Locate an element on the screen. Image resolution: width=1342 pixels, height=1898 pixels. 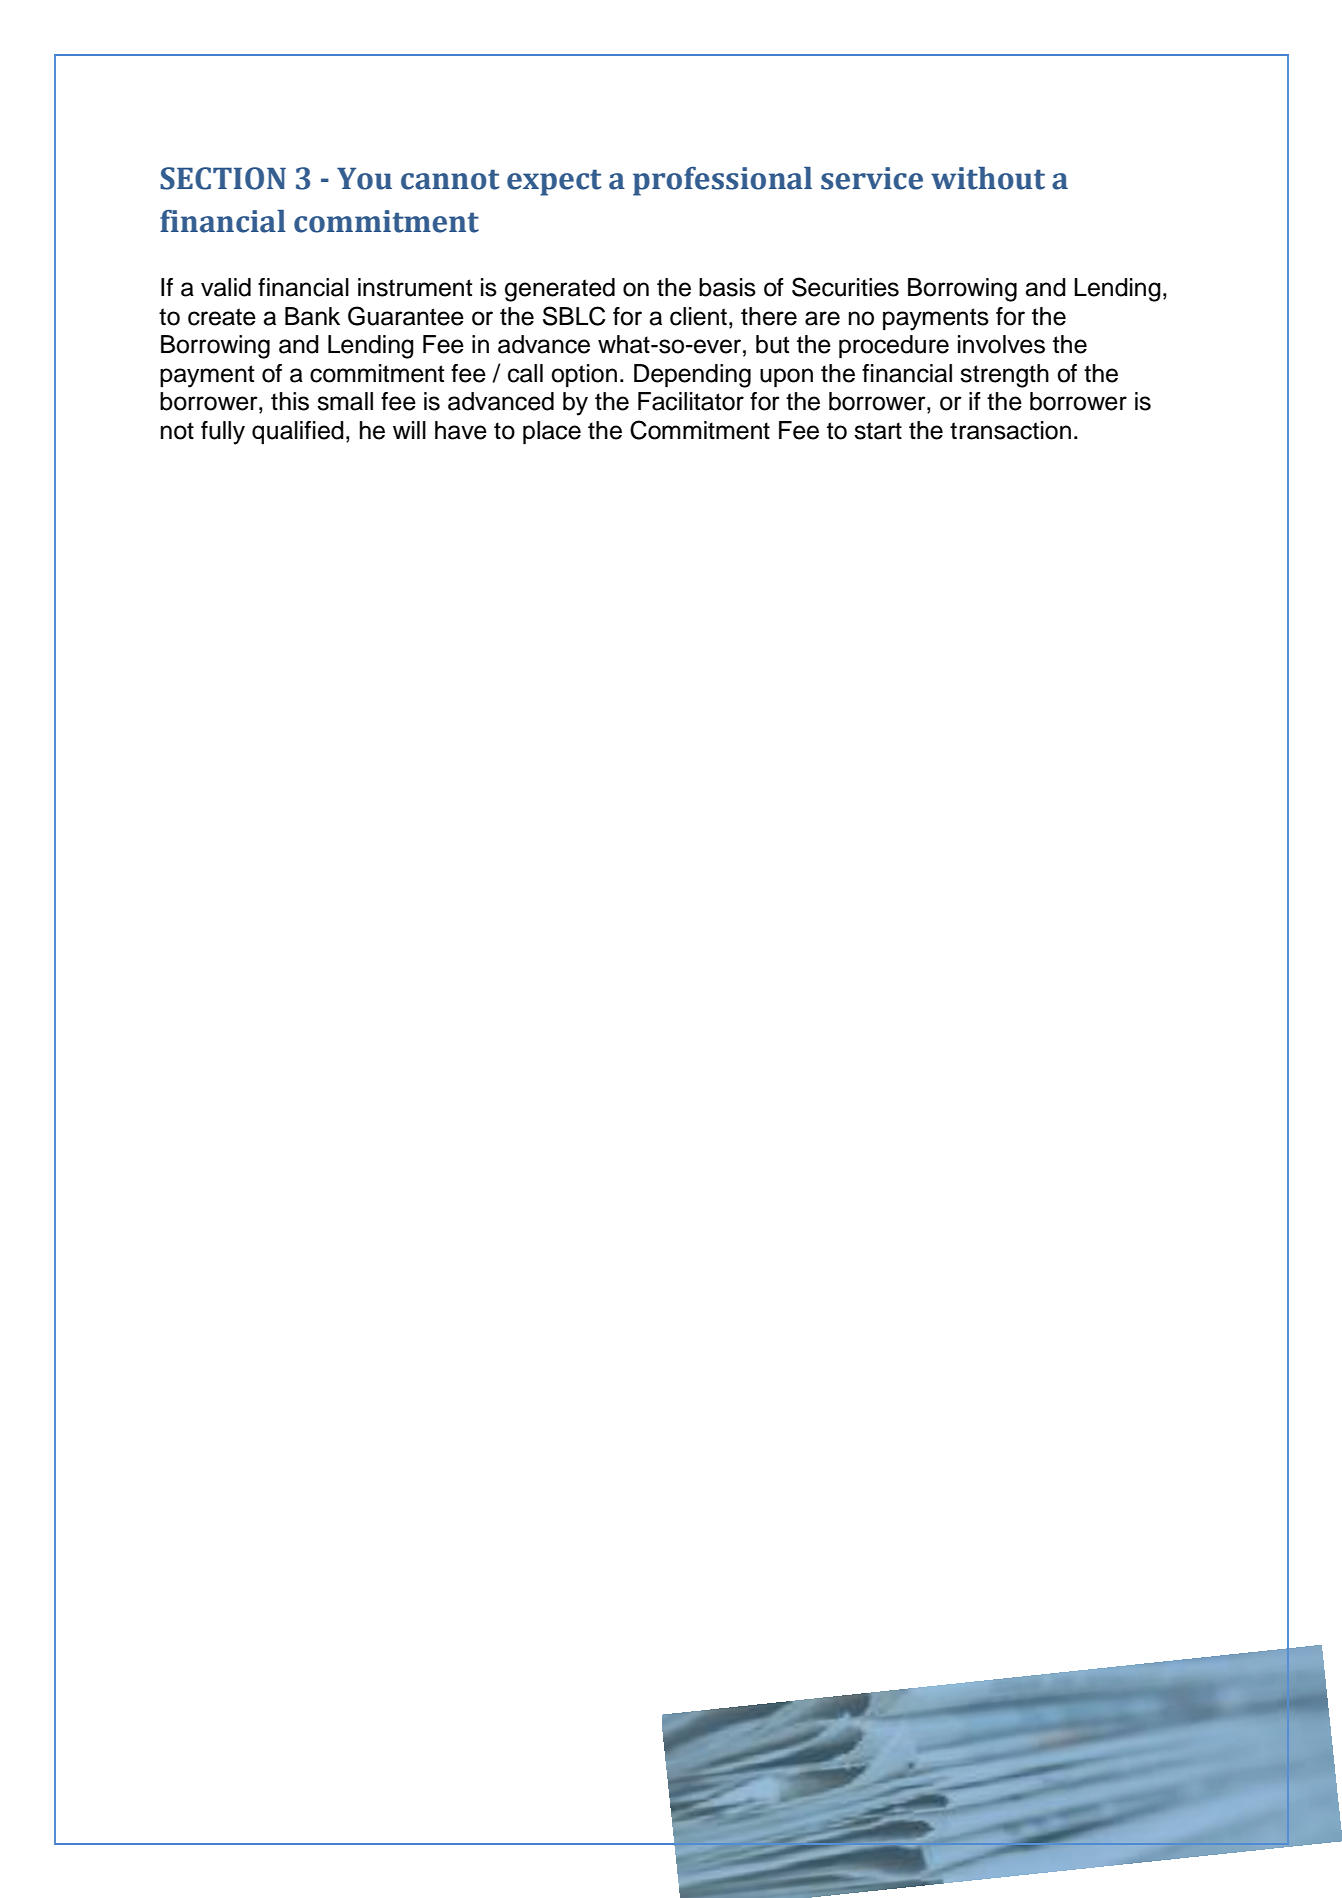
client is located at coordinates (698, 316).
